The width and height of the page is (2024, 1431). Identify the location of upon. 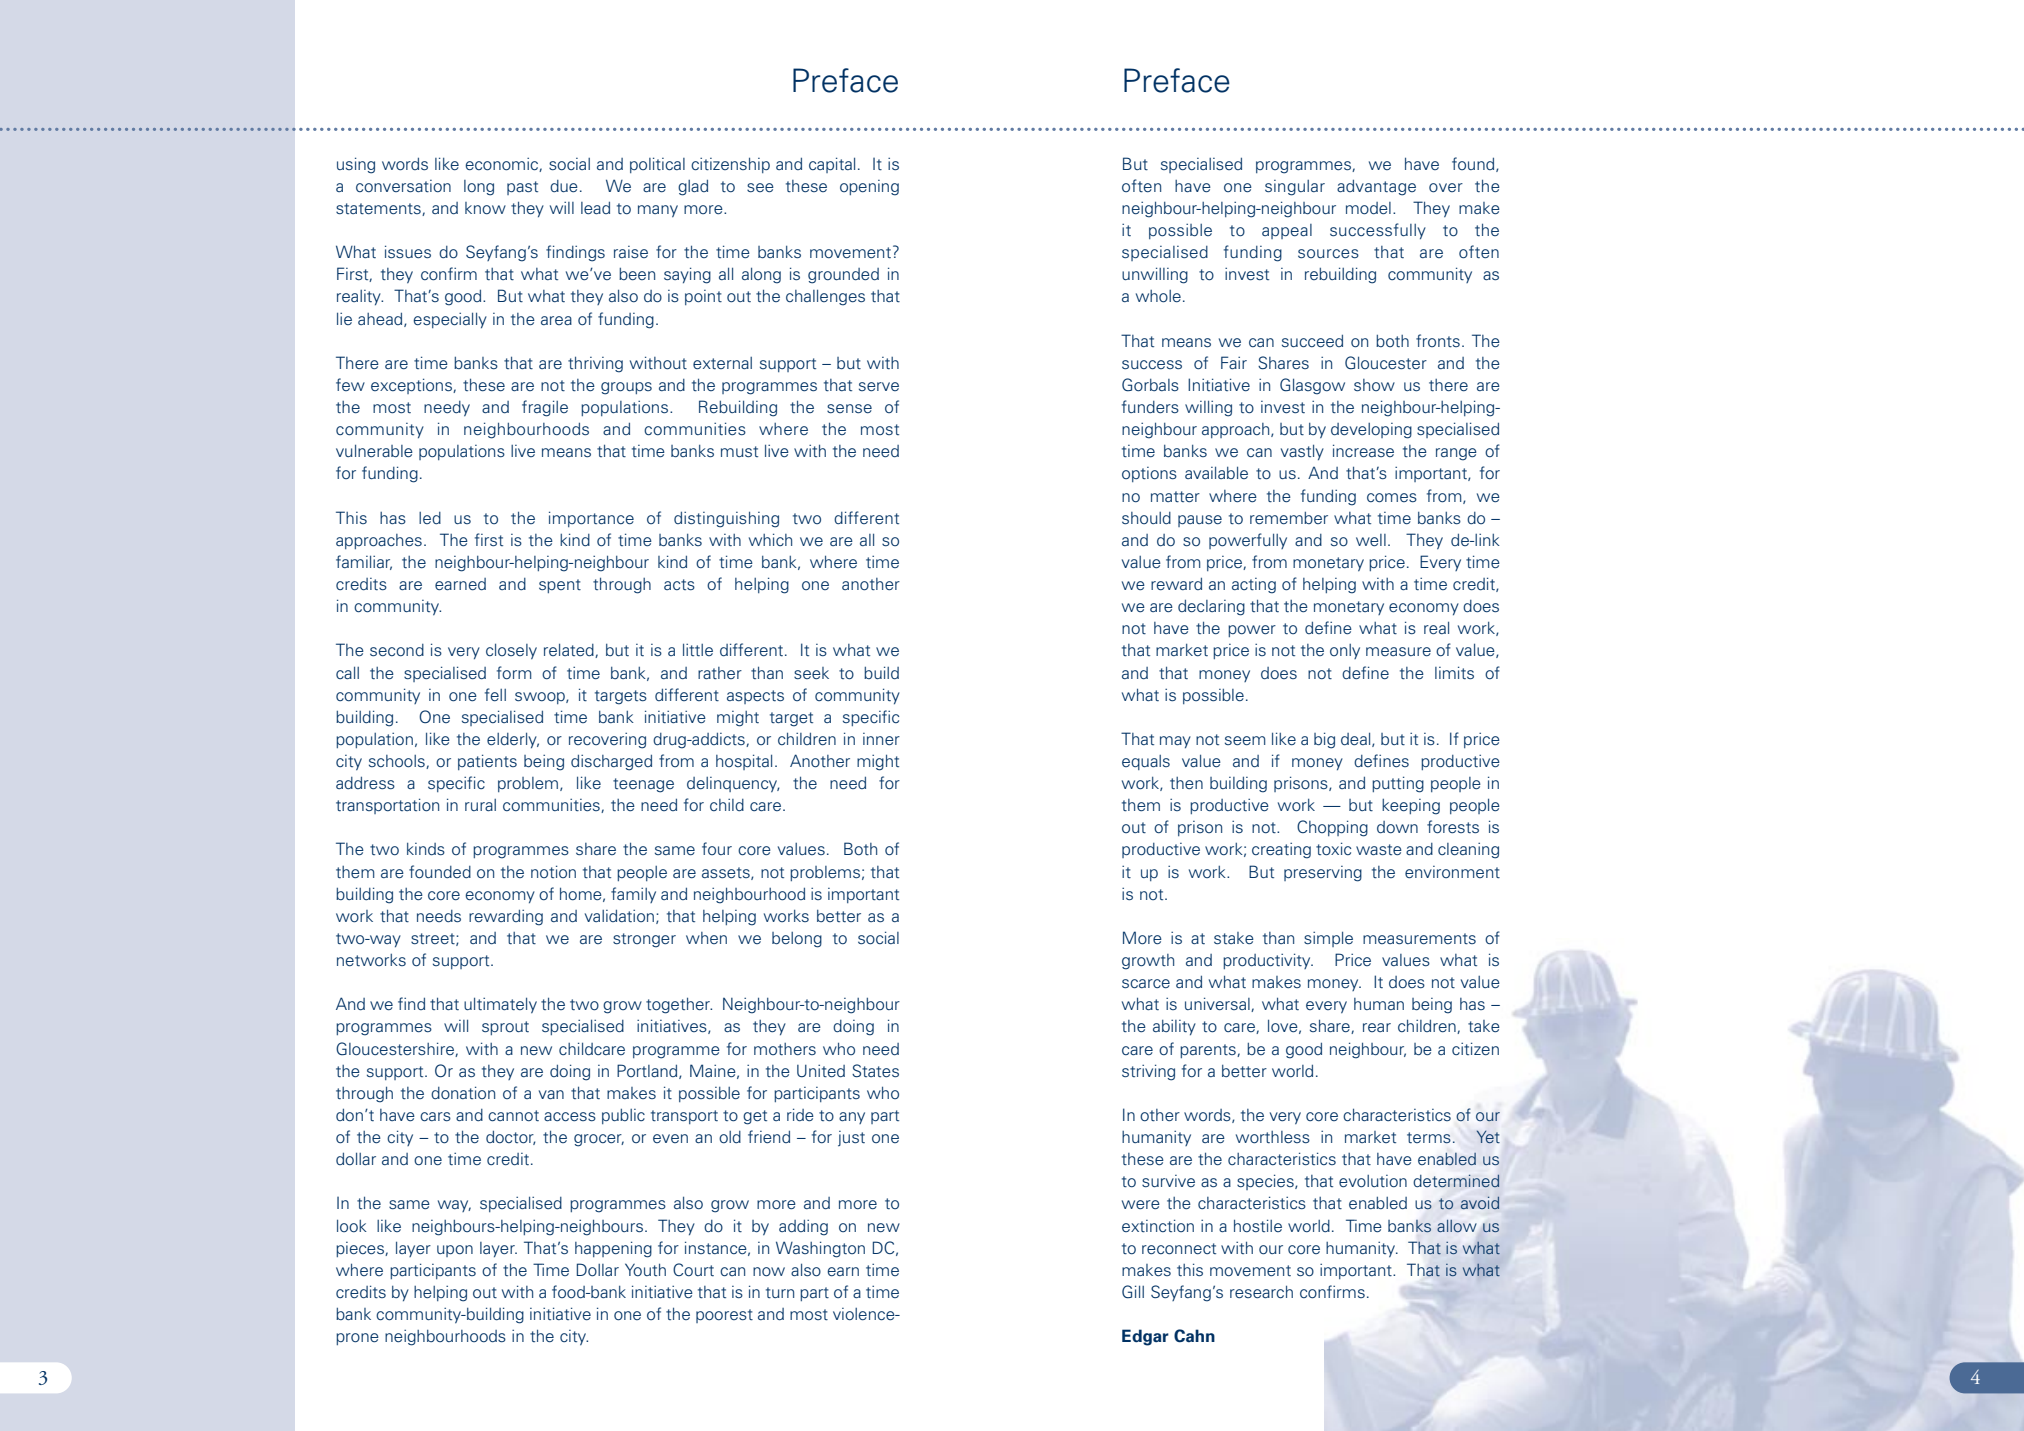
(455, 1251).
